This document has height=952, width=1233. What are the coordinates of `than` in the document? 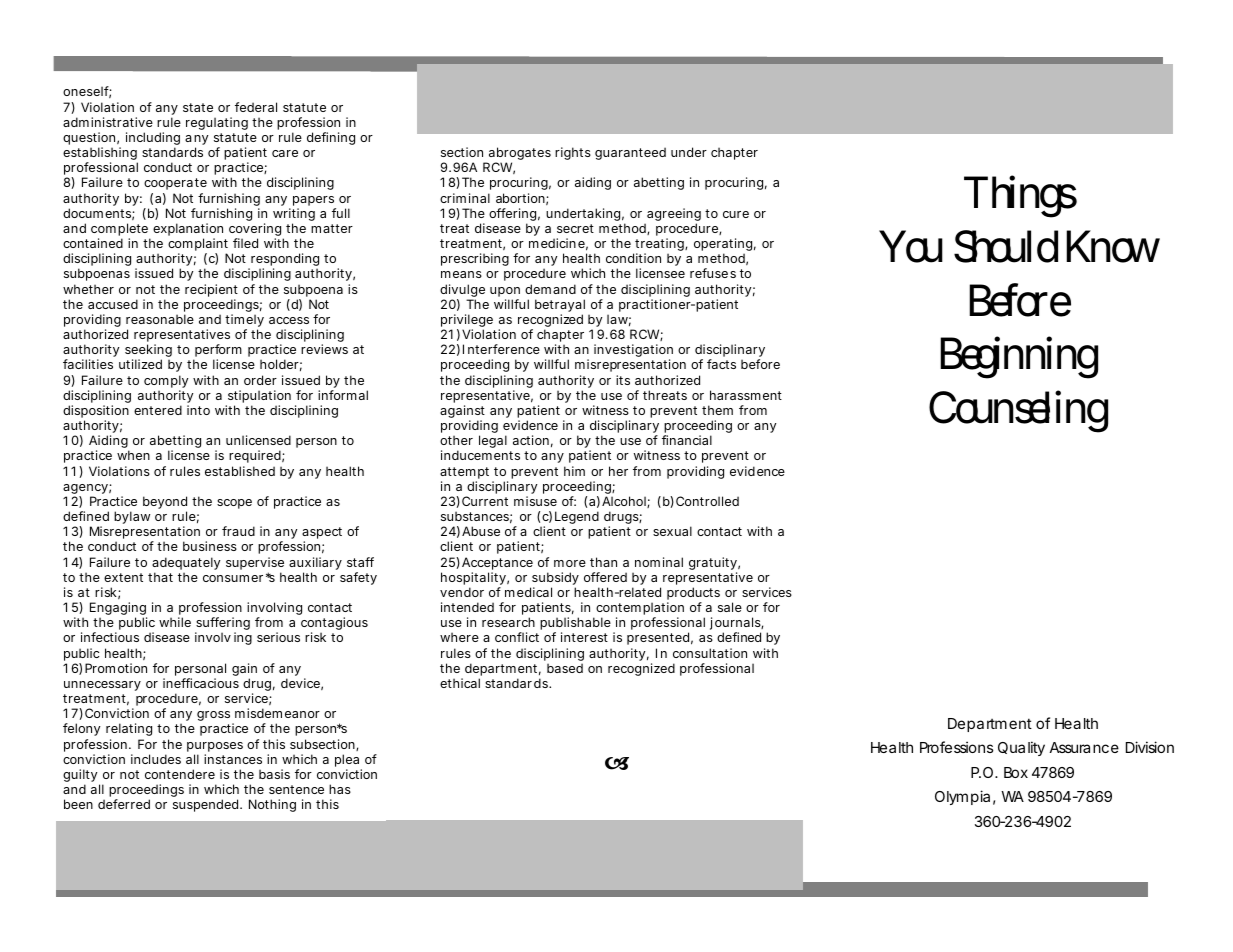 It's located at (603, 562).
